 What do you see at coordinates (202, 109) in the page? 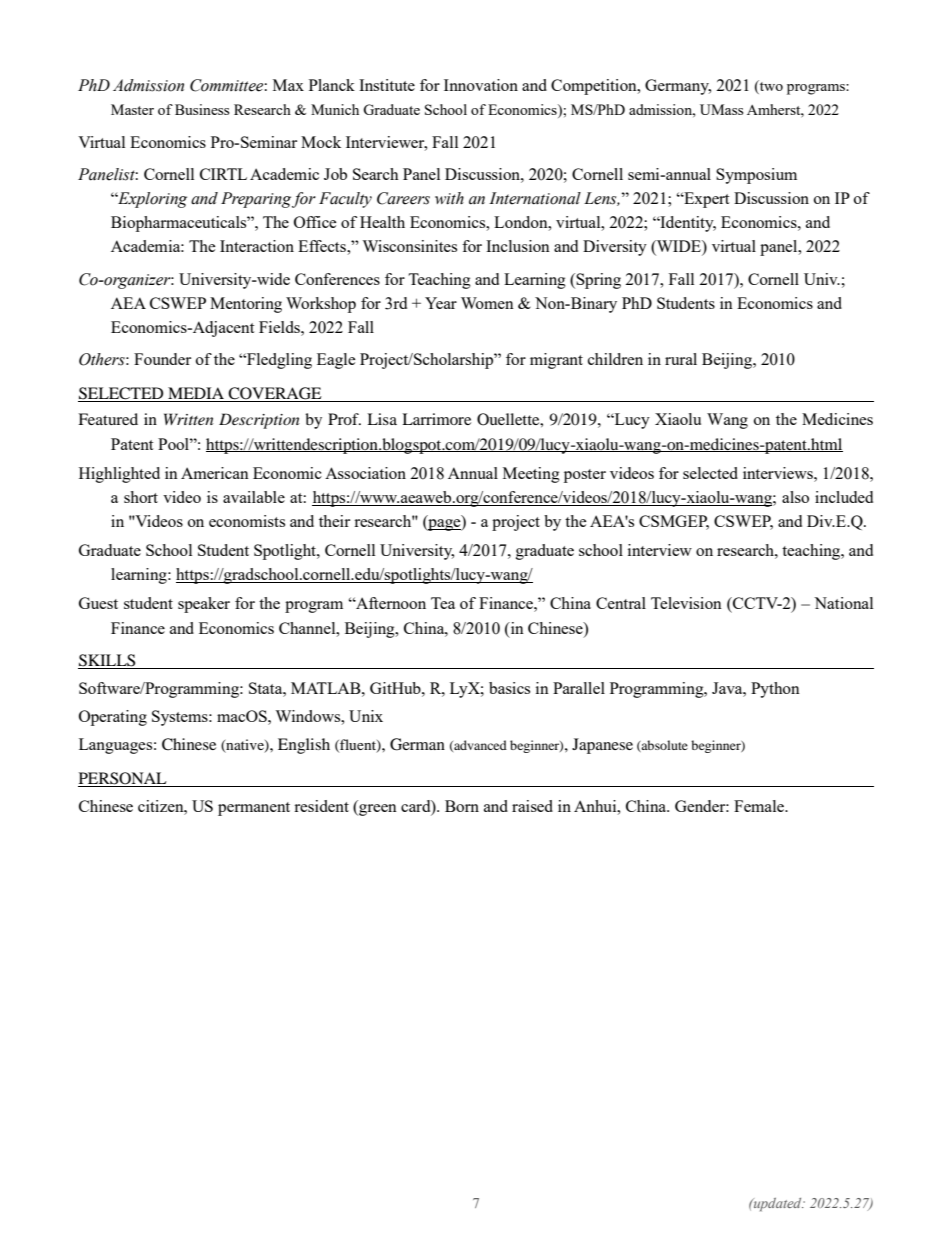
I see `Business` at bounding box center [202, 109].
